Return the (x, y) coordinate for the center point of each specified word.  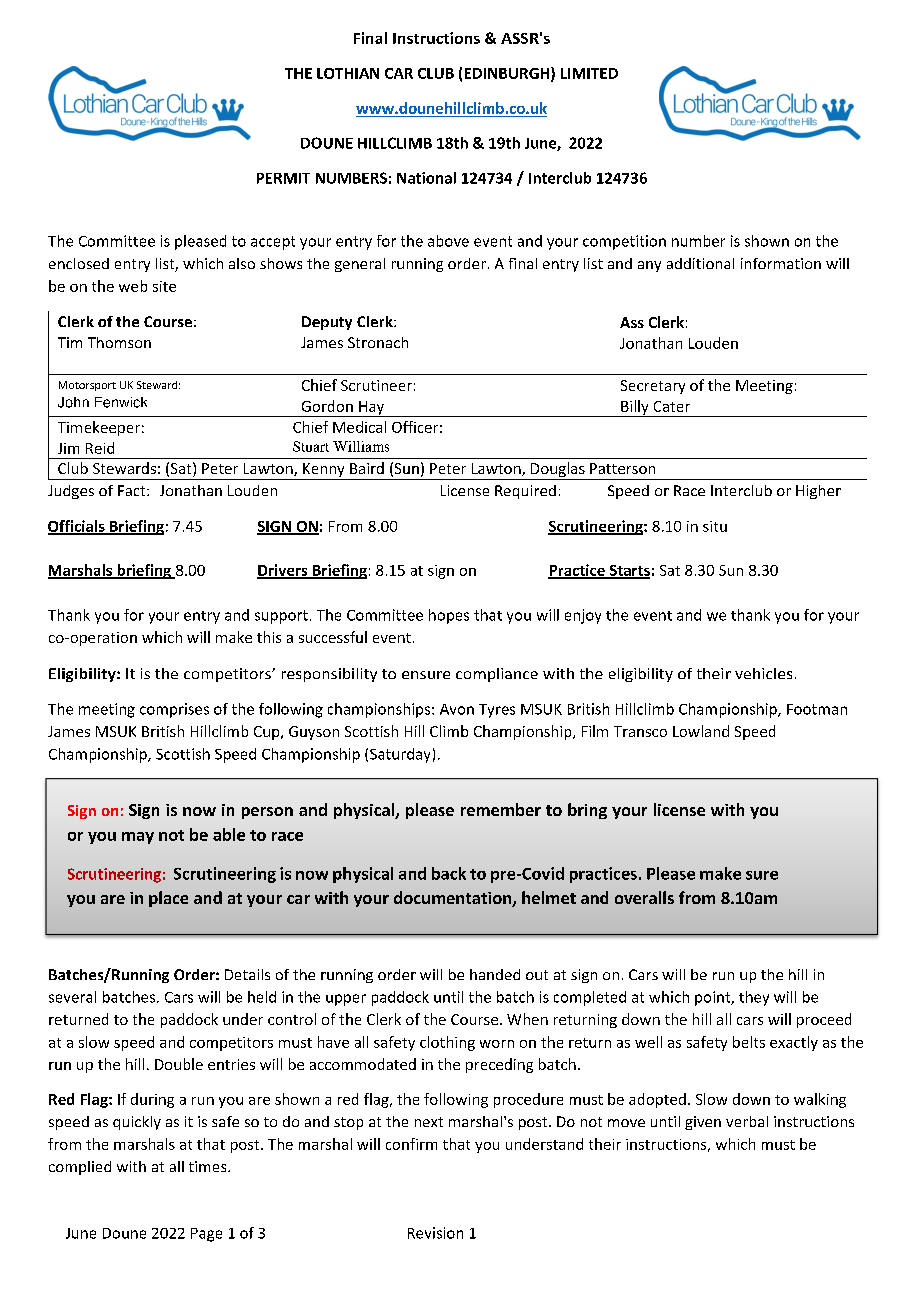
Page (206, 1235)
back (449, 873)
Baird (367, 468)
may (138, 838)
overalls (644, 897)
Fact (133, 490)
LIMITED (589, 73)
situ (715, 526)
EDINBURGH (508, 74)
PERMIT (283, 178)
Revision (435, 1233)
